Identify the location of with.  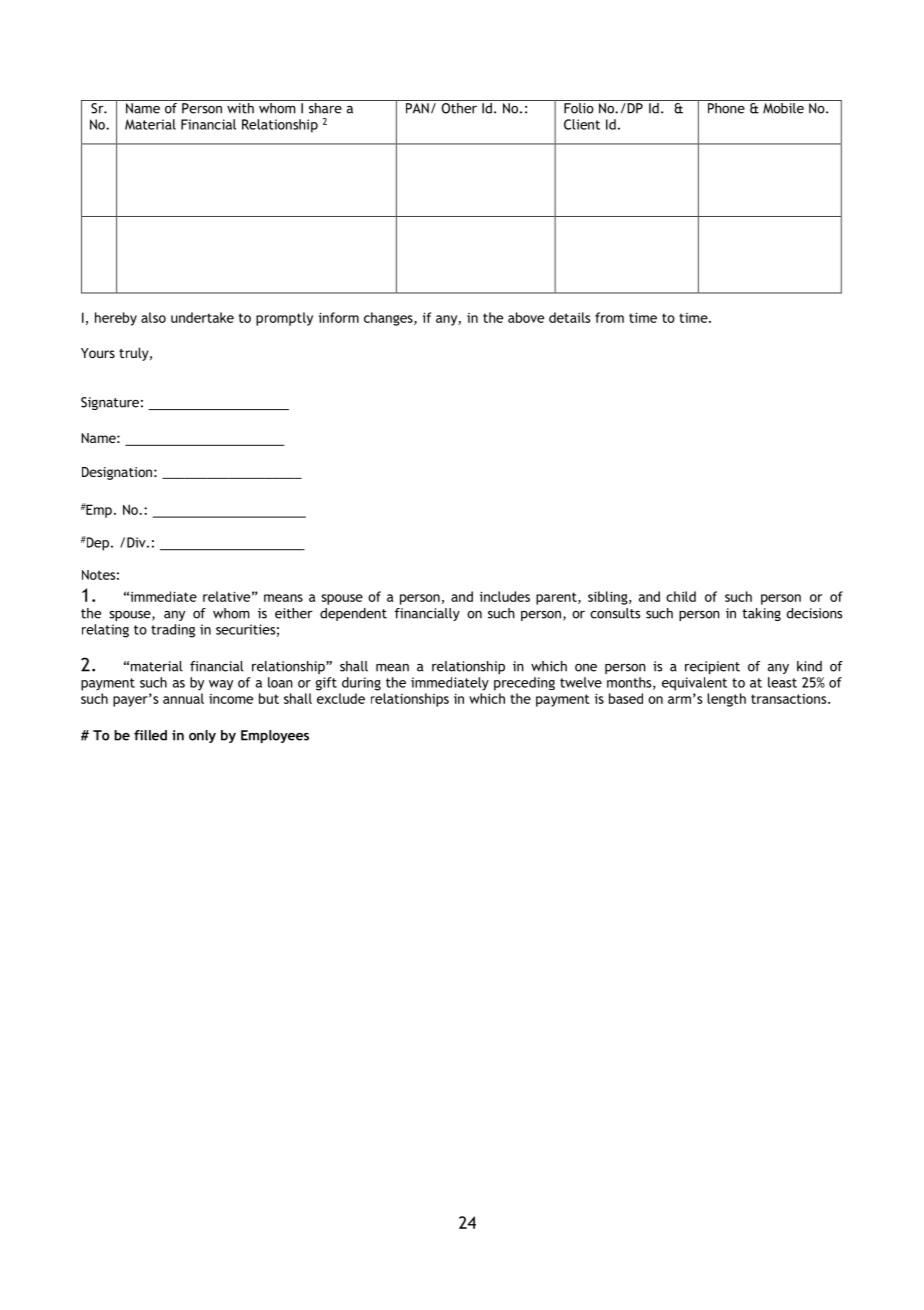
(240, 107).
